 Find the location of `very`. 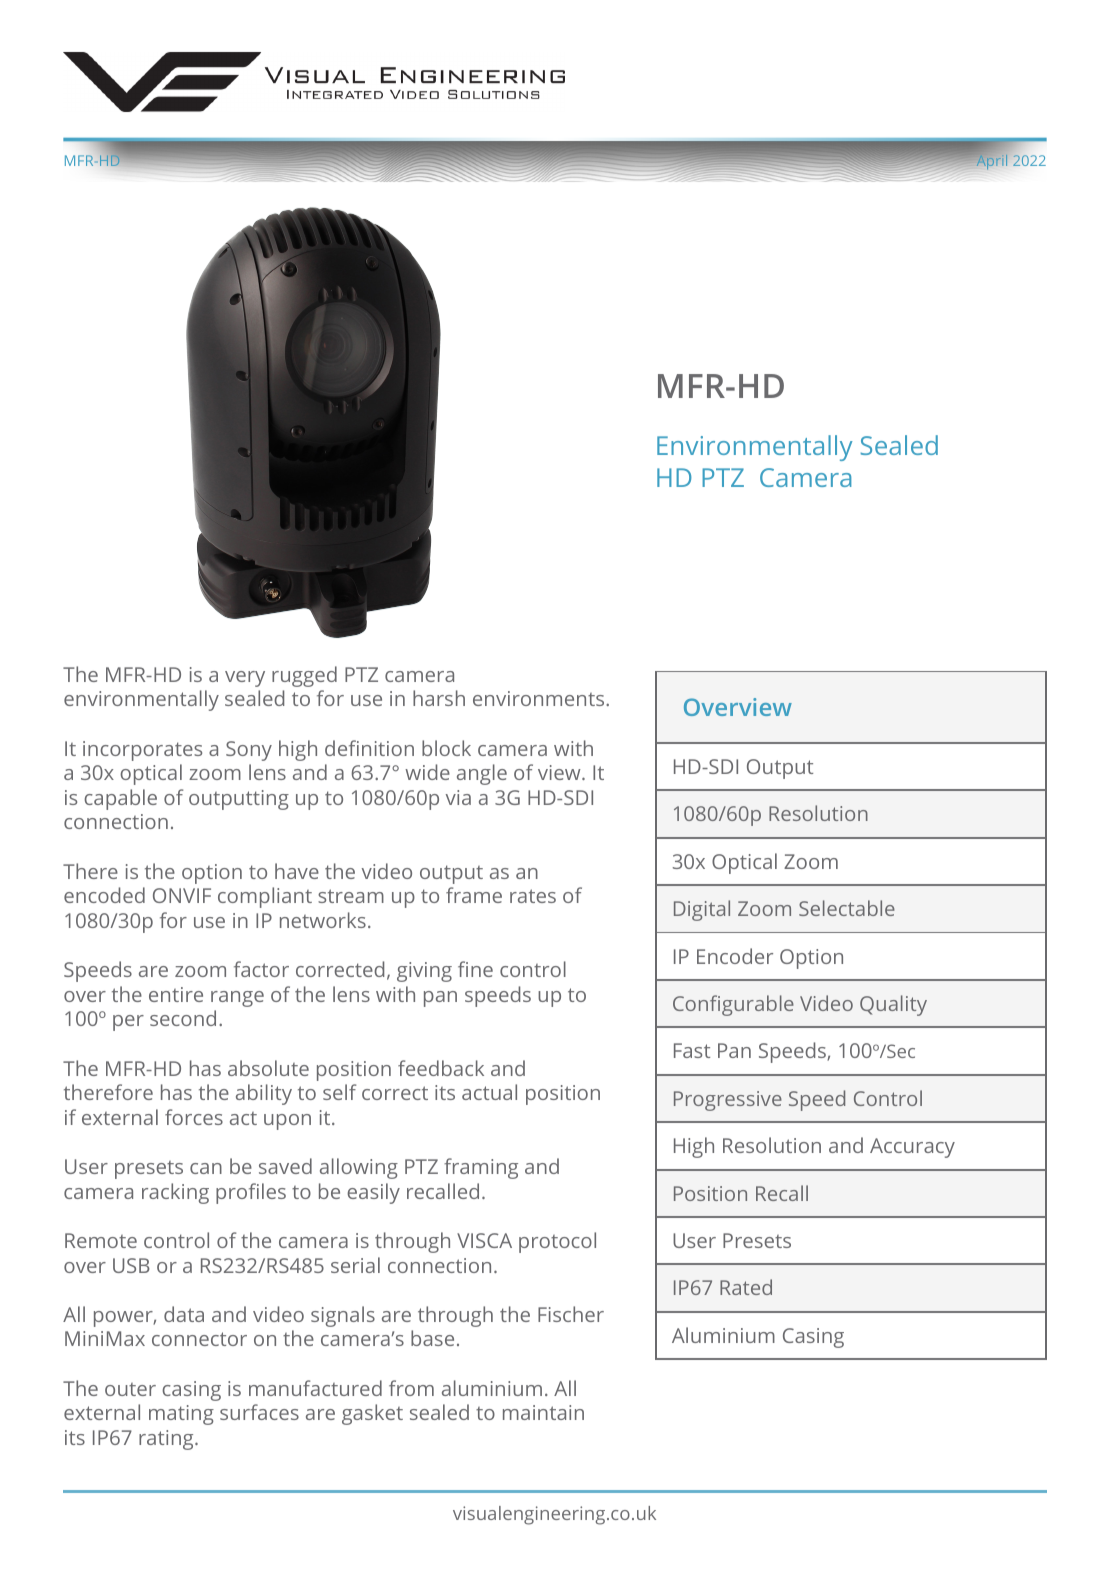

very is located at coordinates (245, 679).
